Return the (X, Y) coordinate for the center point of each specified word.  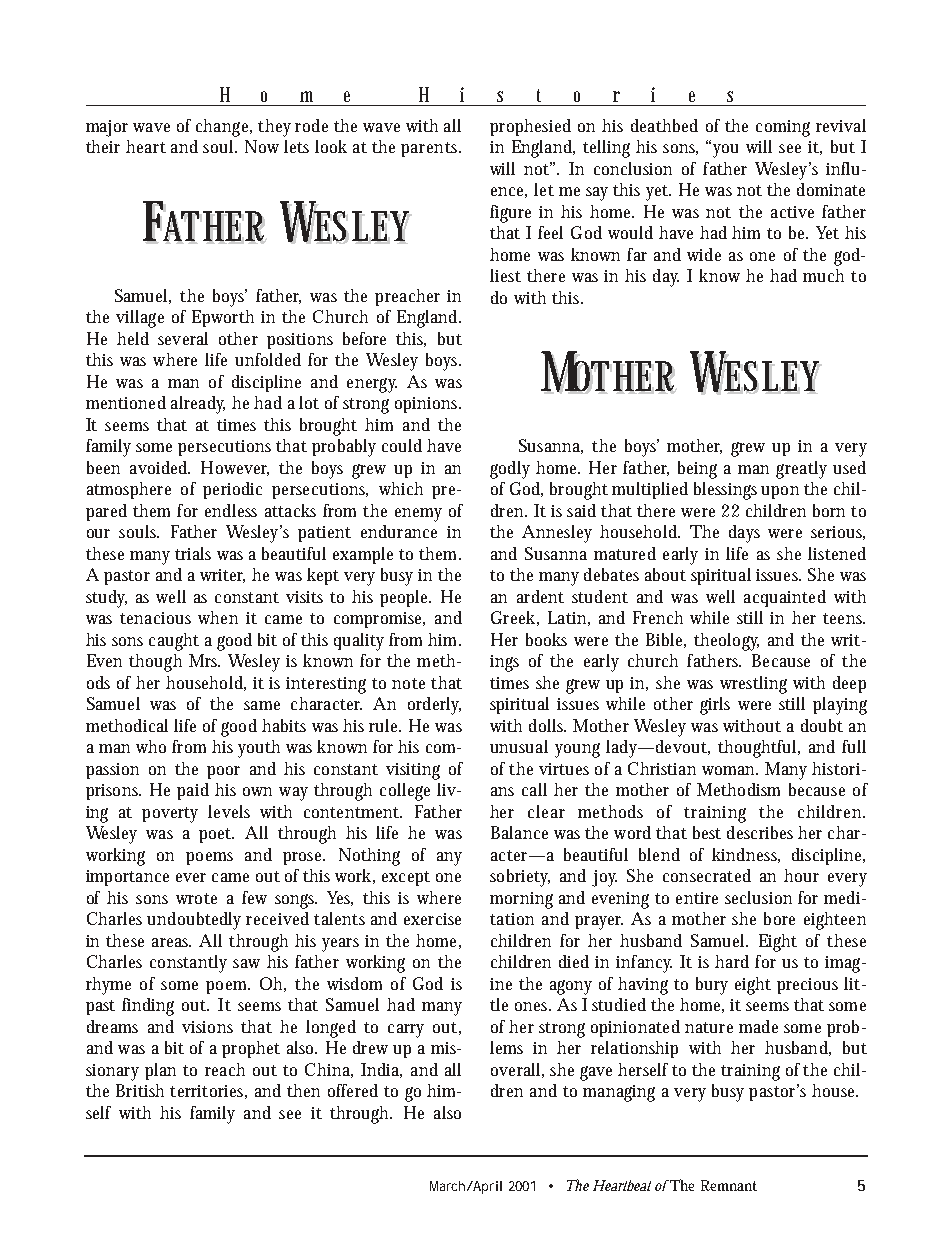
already (198, 405)
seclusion (758, 897)
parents (431, 149)
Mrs (204, 660)
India (381, 1070)
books (546, 639)
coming (783, 128)
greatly (801, 470)
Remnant (729, 1185)
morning (521, 900)
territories (208, 1092)
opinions (428, 405)
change (224, 128)
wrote (196, 898)
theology (726, 642)
